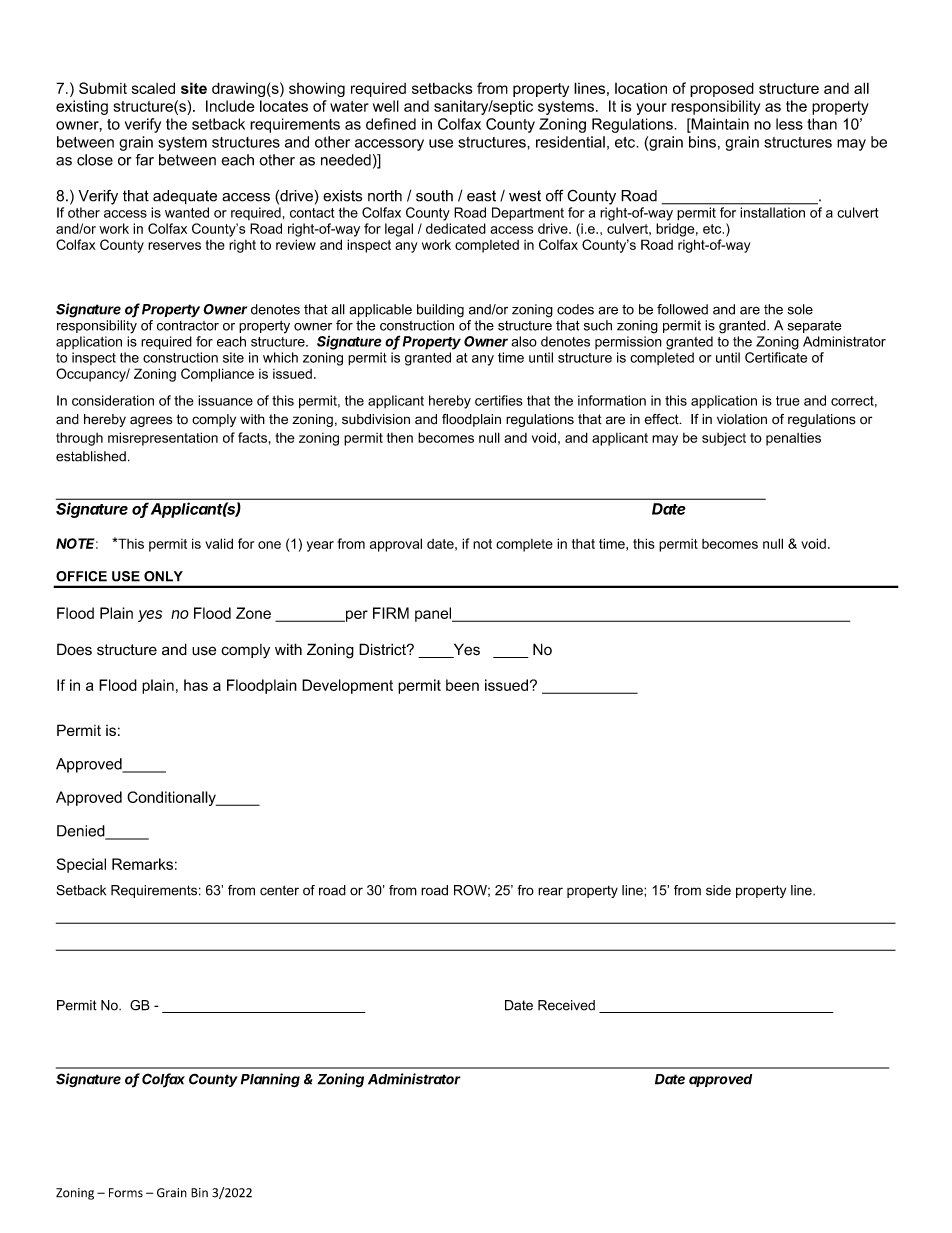 The height and width of the image is (1233, 952). What do you see at coordinates (391, 124) in the image?
I see `defined` at bounding box center [391, 124].
